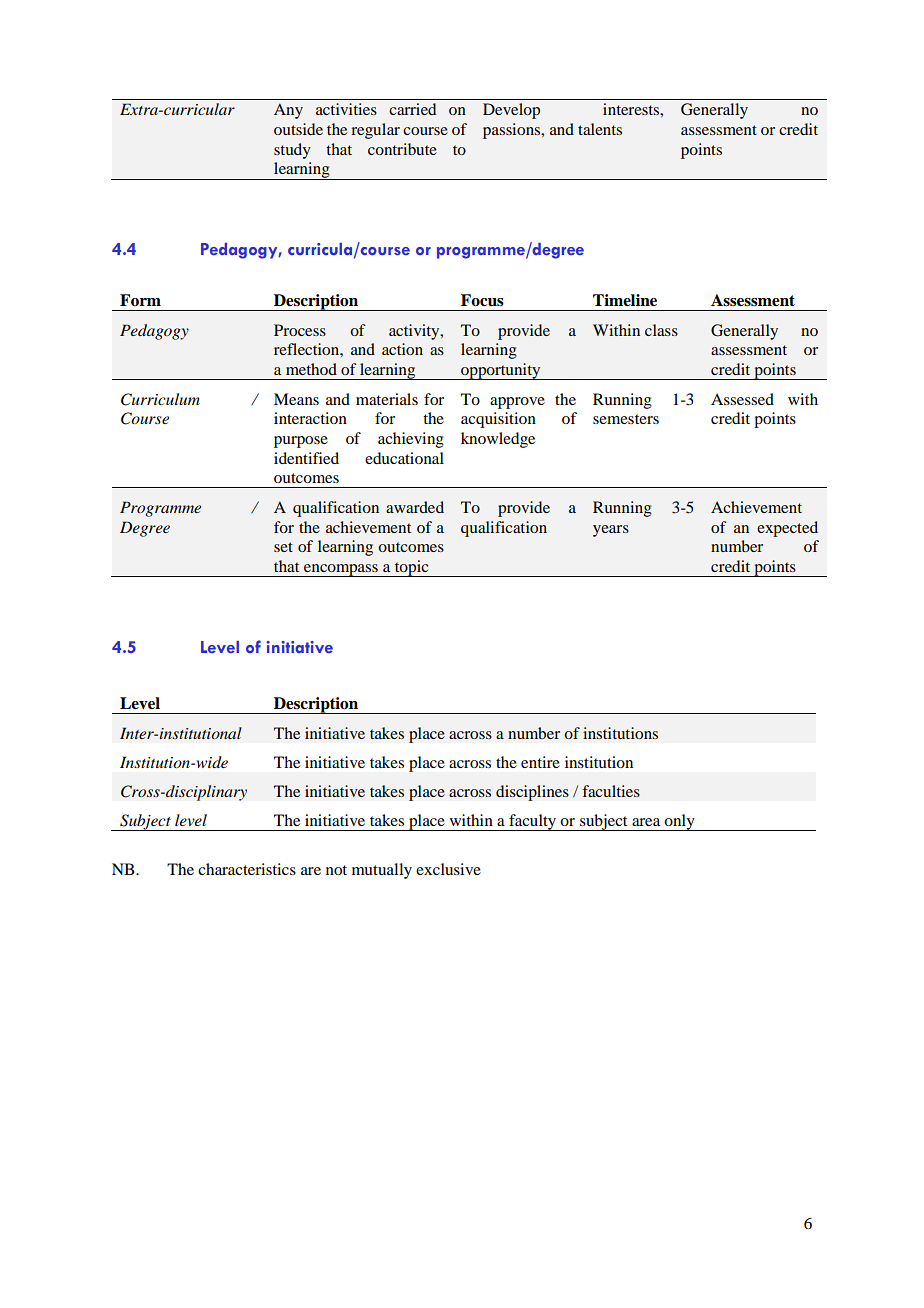 The width and height of the page is (924, 1308). Describe the element at coordinates (298, 129) in the page. I see `outside` at that location.
